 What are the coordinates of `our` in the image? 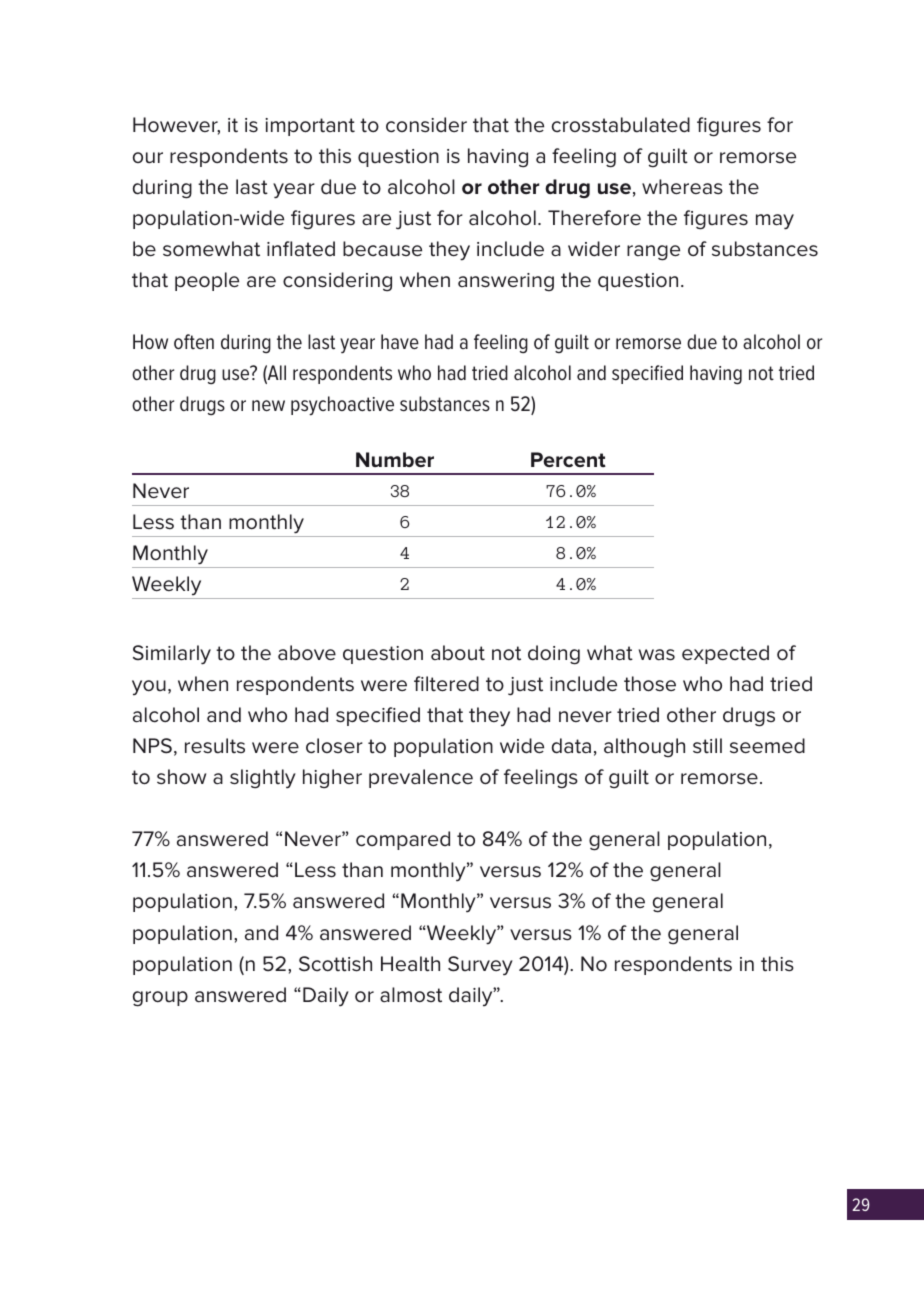 It's located at (148, 158).
